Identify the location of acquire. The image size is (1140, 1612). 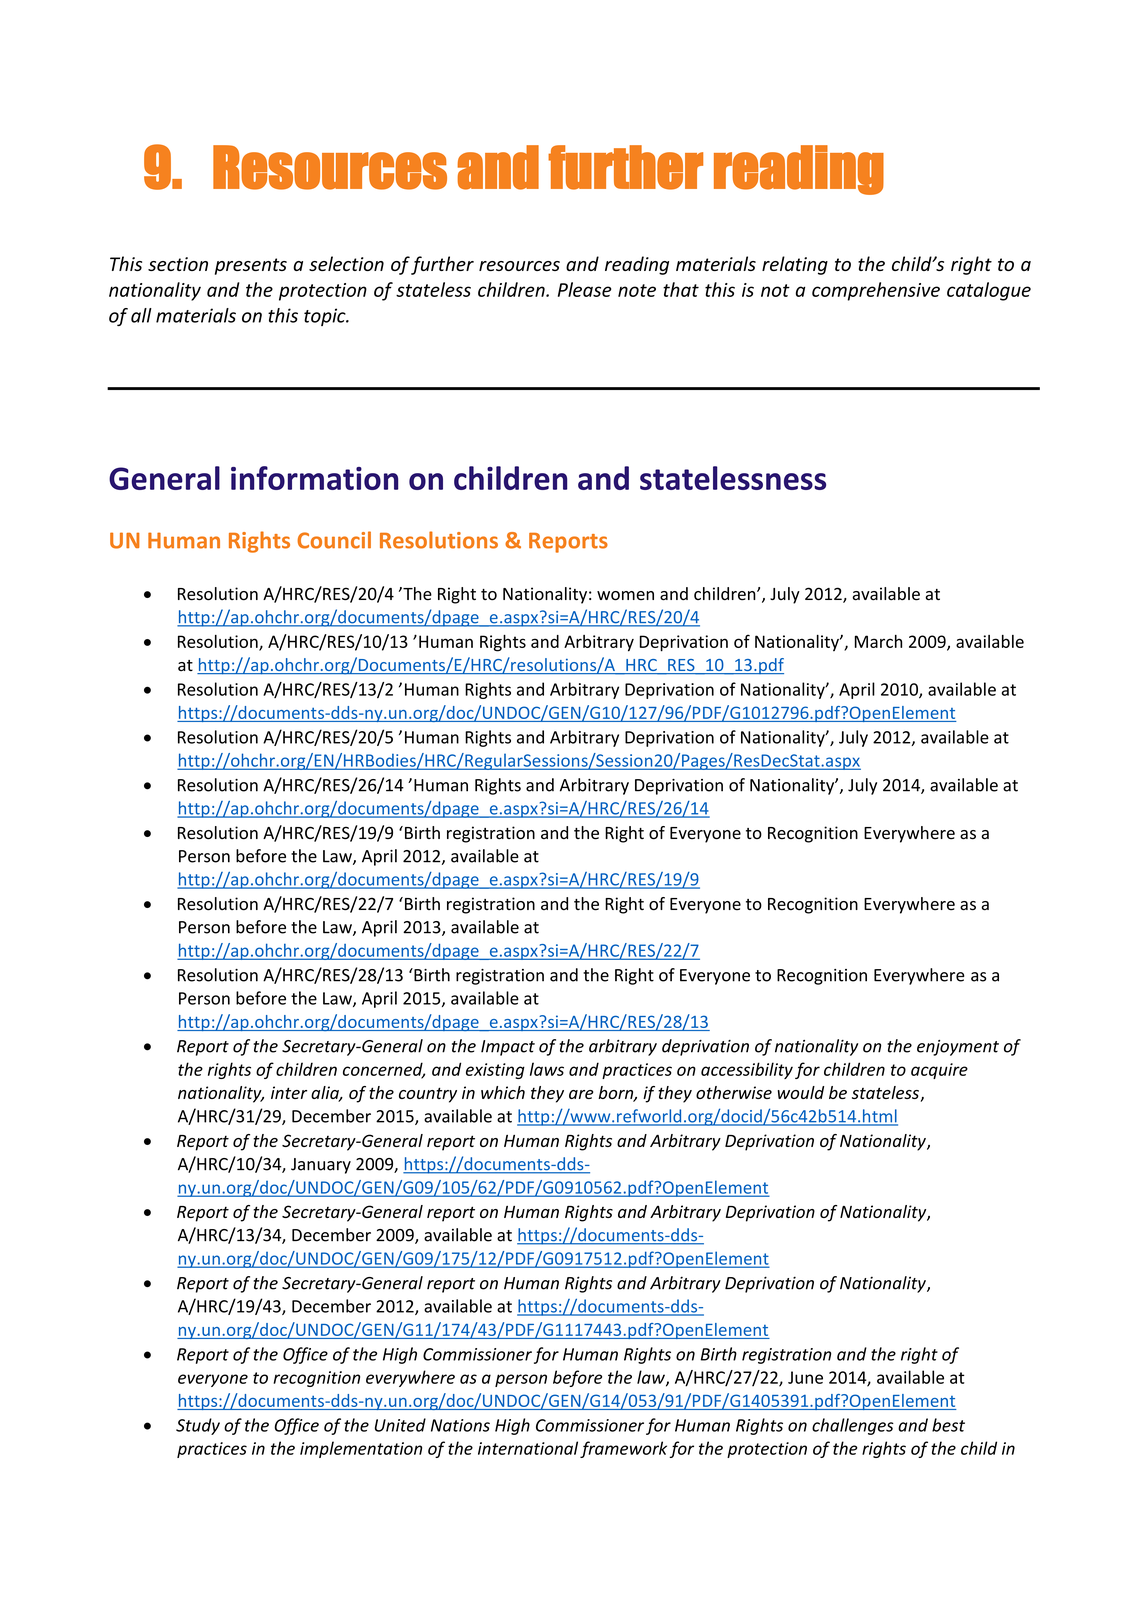
(939, 1071).
